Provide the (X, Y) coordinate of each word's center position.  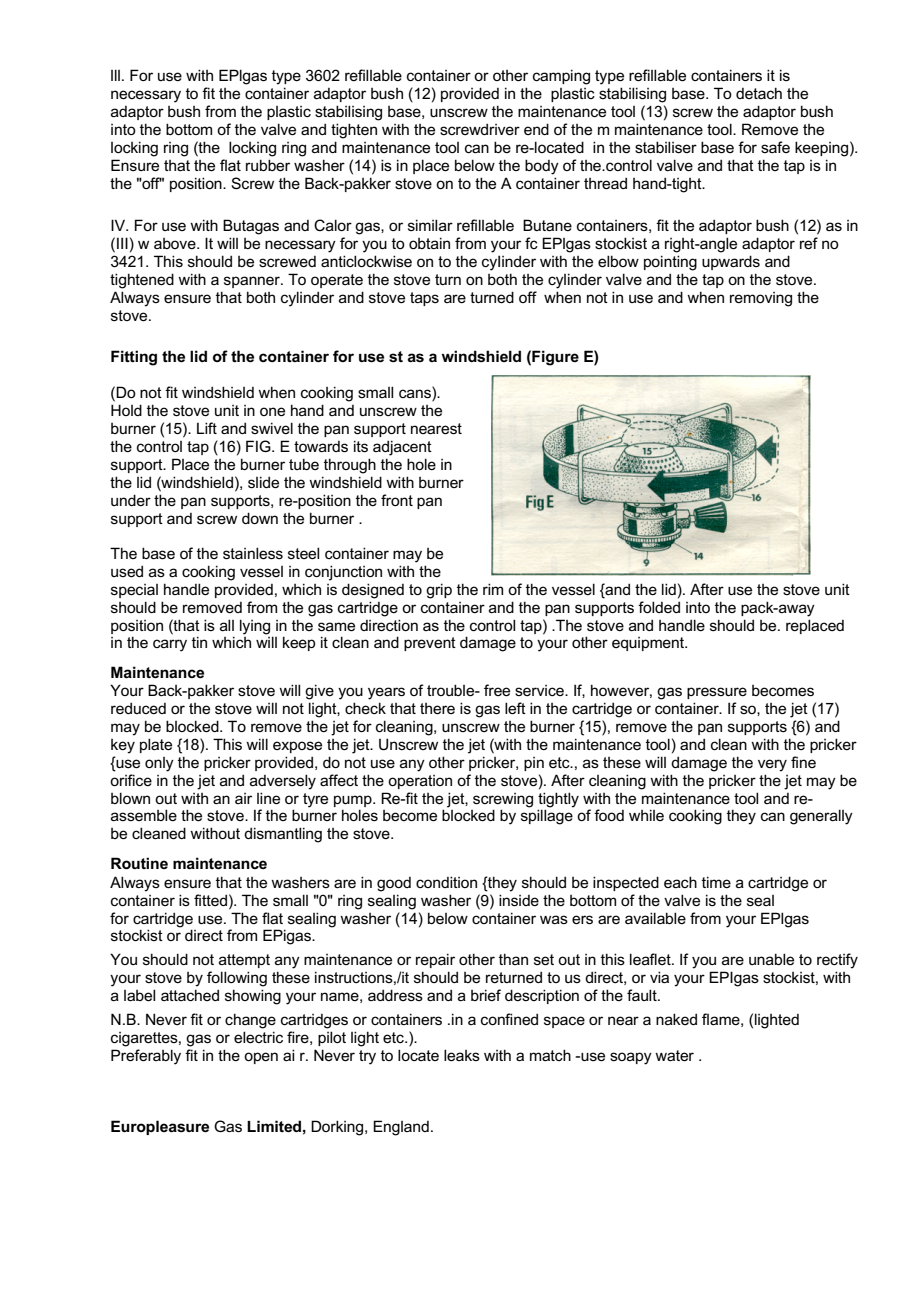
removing (761, 299)
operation (420, 782)
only (159, 764)
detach (759, 93)
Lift (207, 428)
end (536, 129)
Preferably (146, 1057)
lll (115, 75)
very (772, 765)
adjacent (402, 448)
